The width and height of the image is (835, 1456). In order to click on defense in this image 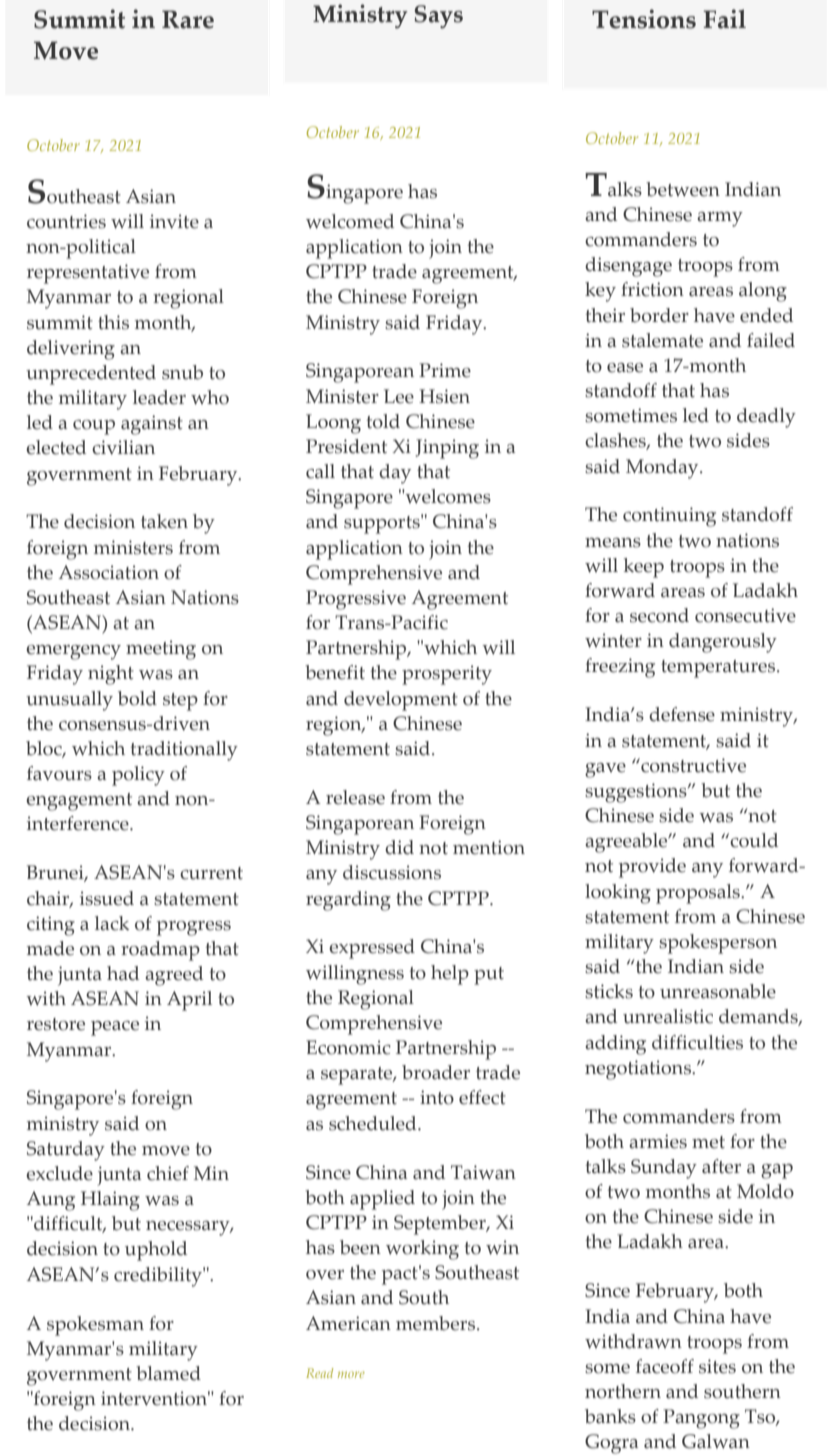, I will do `click(682, 714)`.
